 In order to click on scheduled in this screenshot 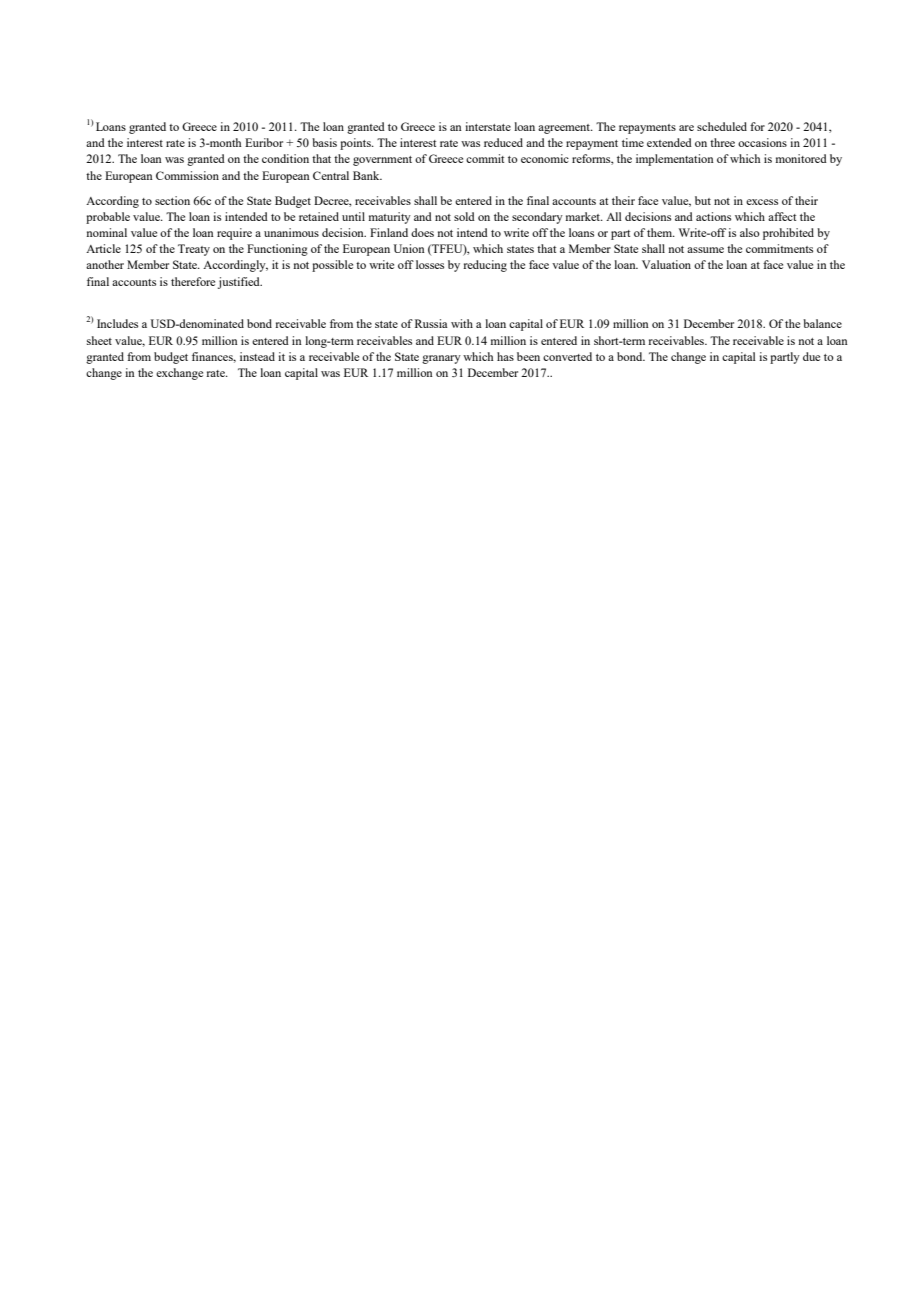, I will do `click(722, 126)`.
